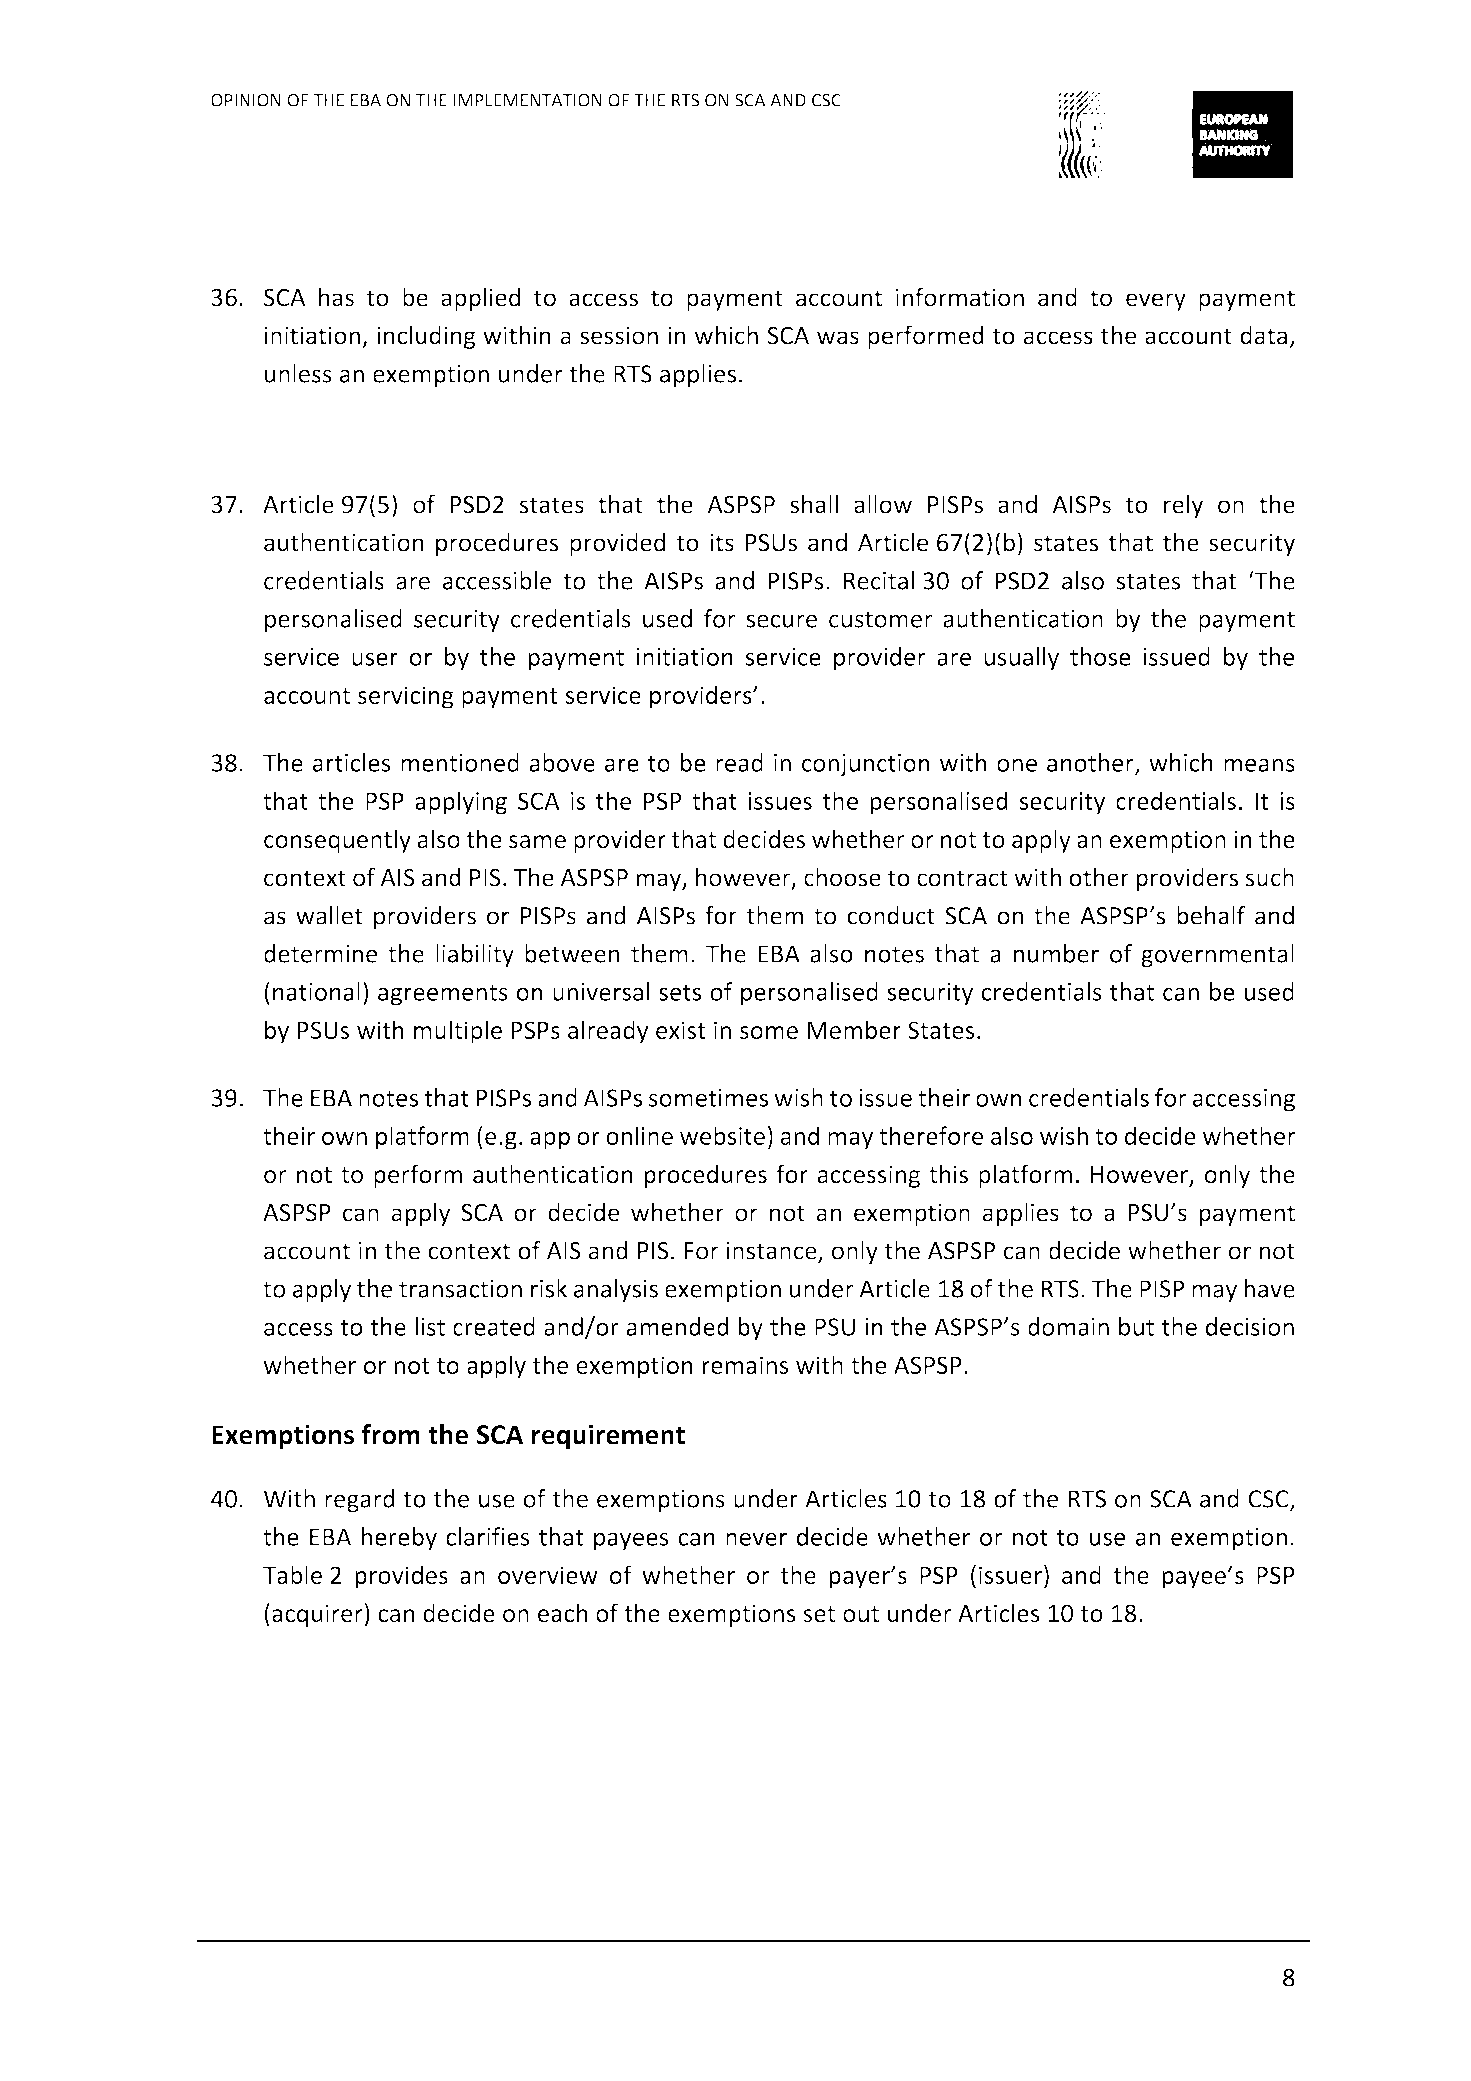 The height and width of the screenshot is (2081, 1471). I want to click on those, so click(1100, 656).
